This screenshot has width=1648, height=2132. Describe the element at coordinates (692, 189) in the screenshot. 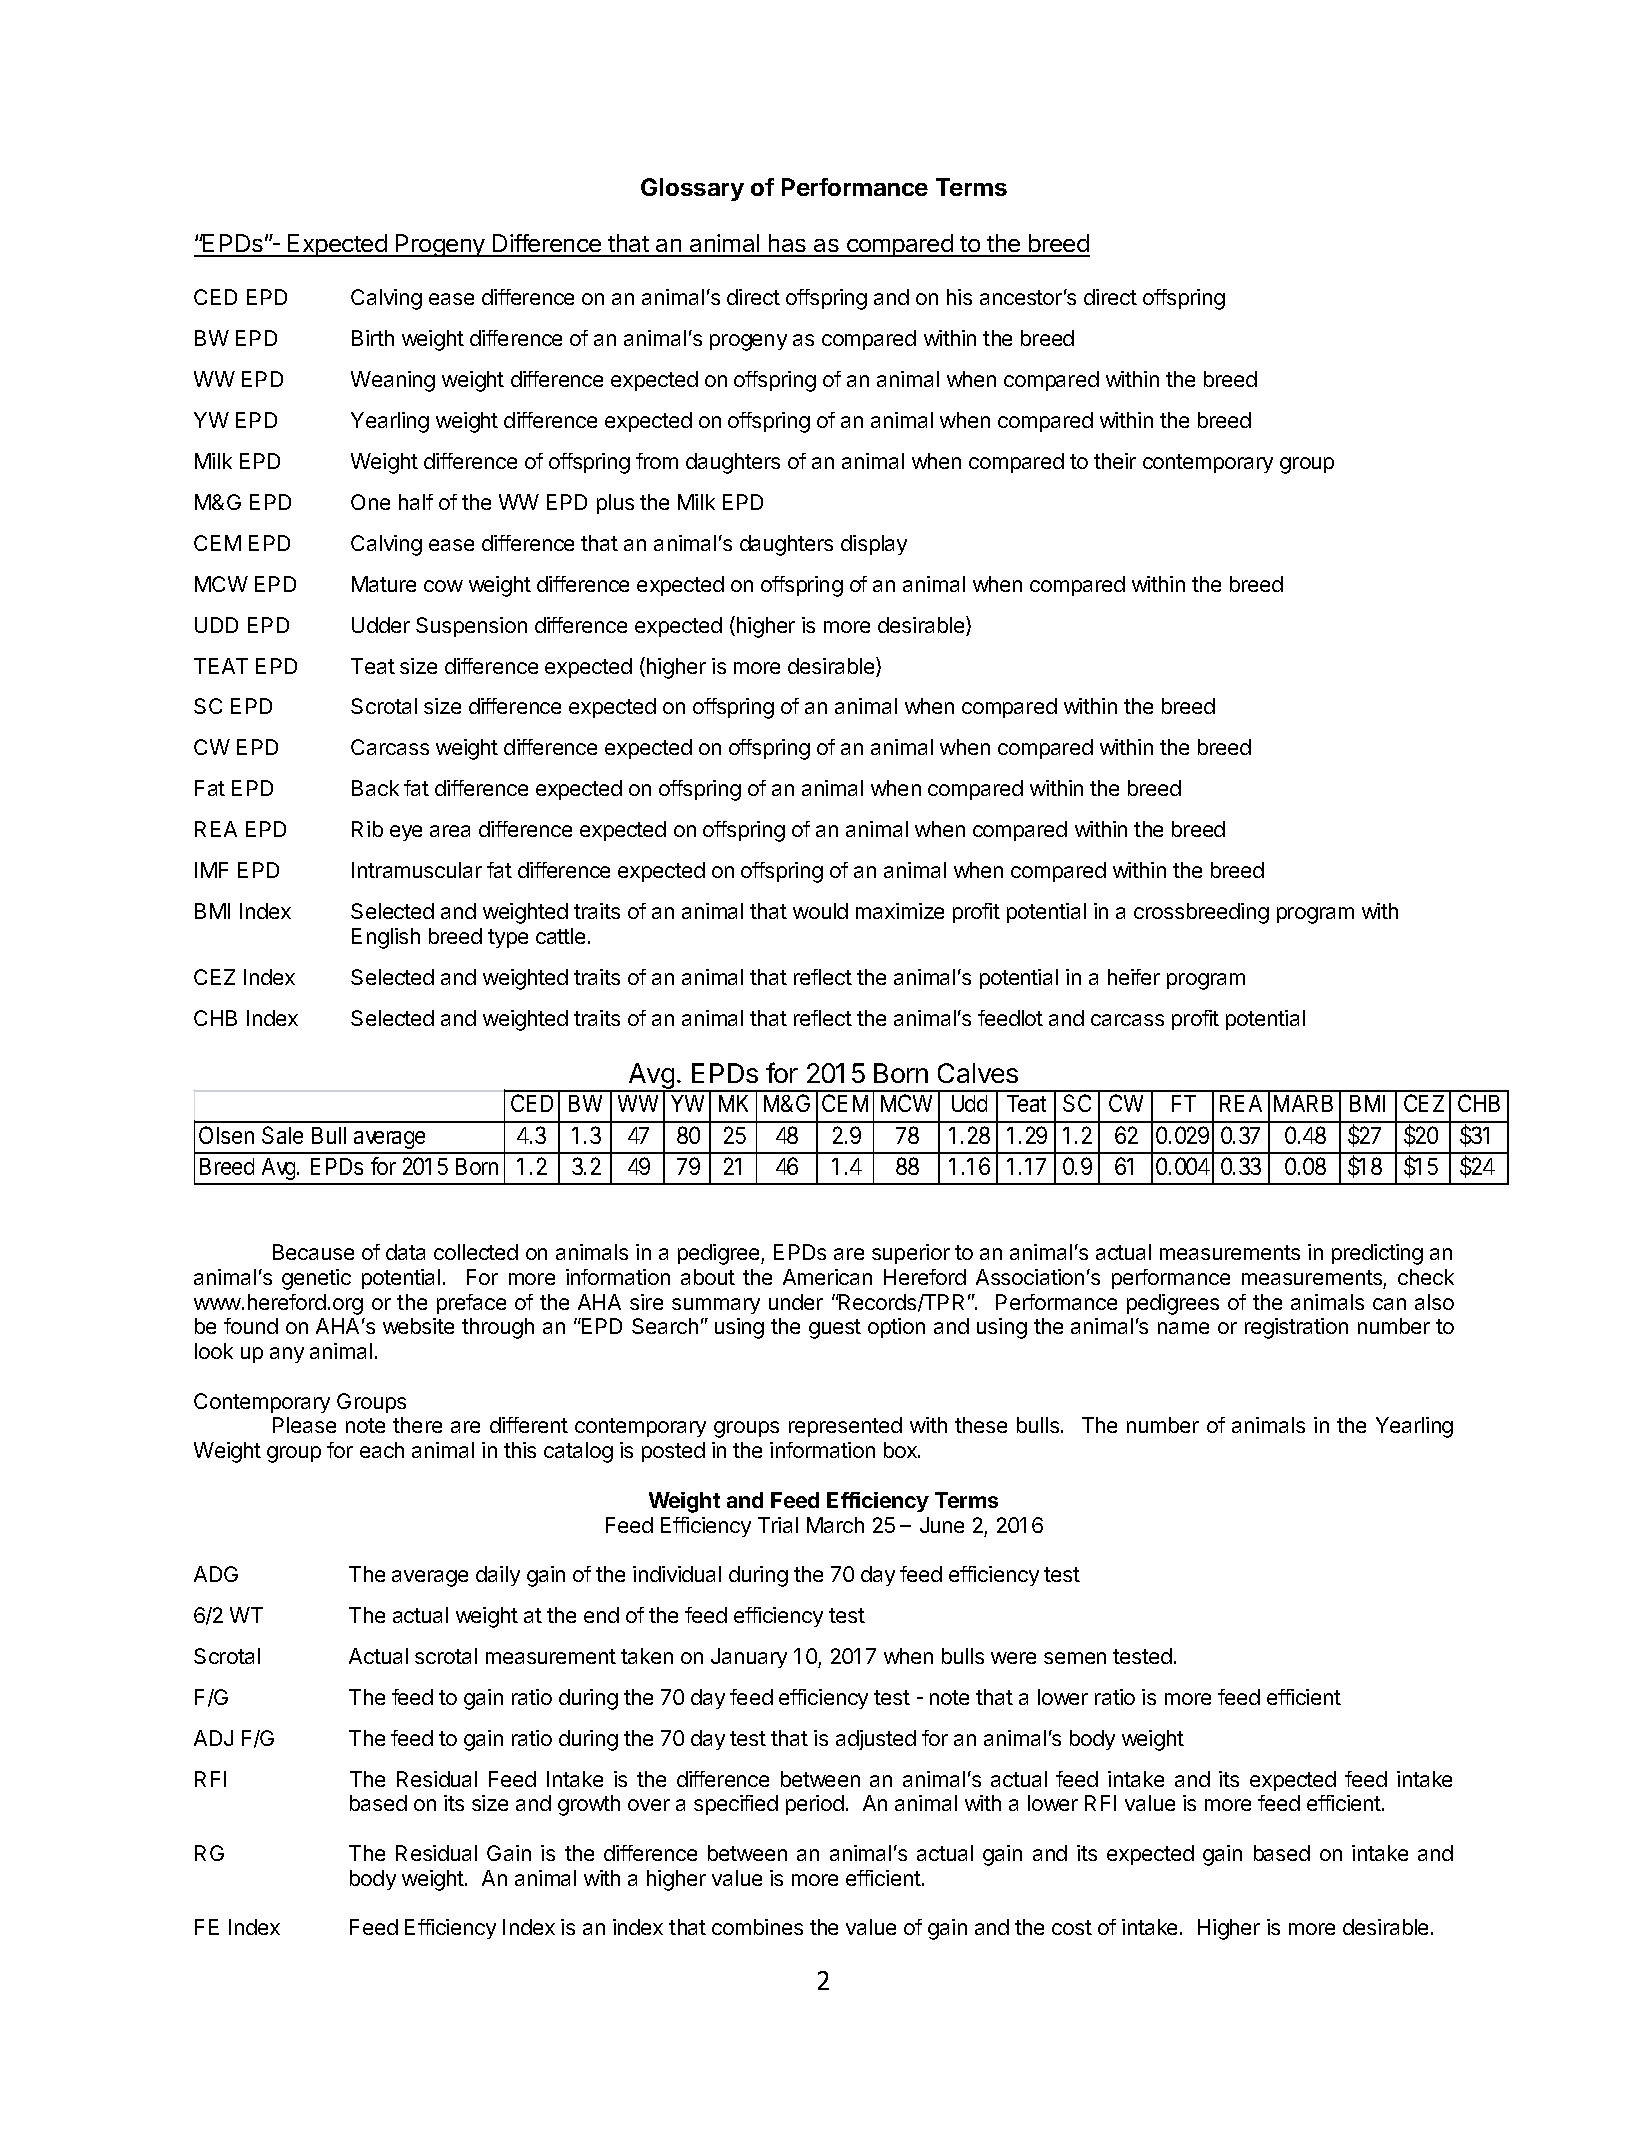

I see `Glossary` at that location.
